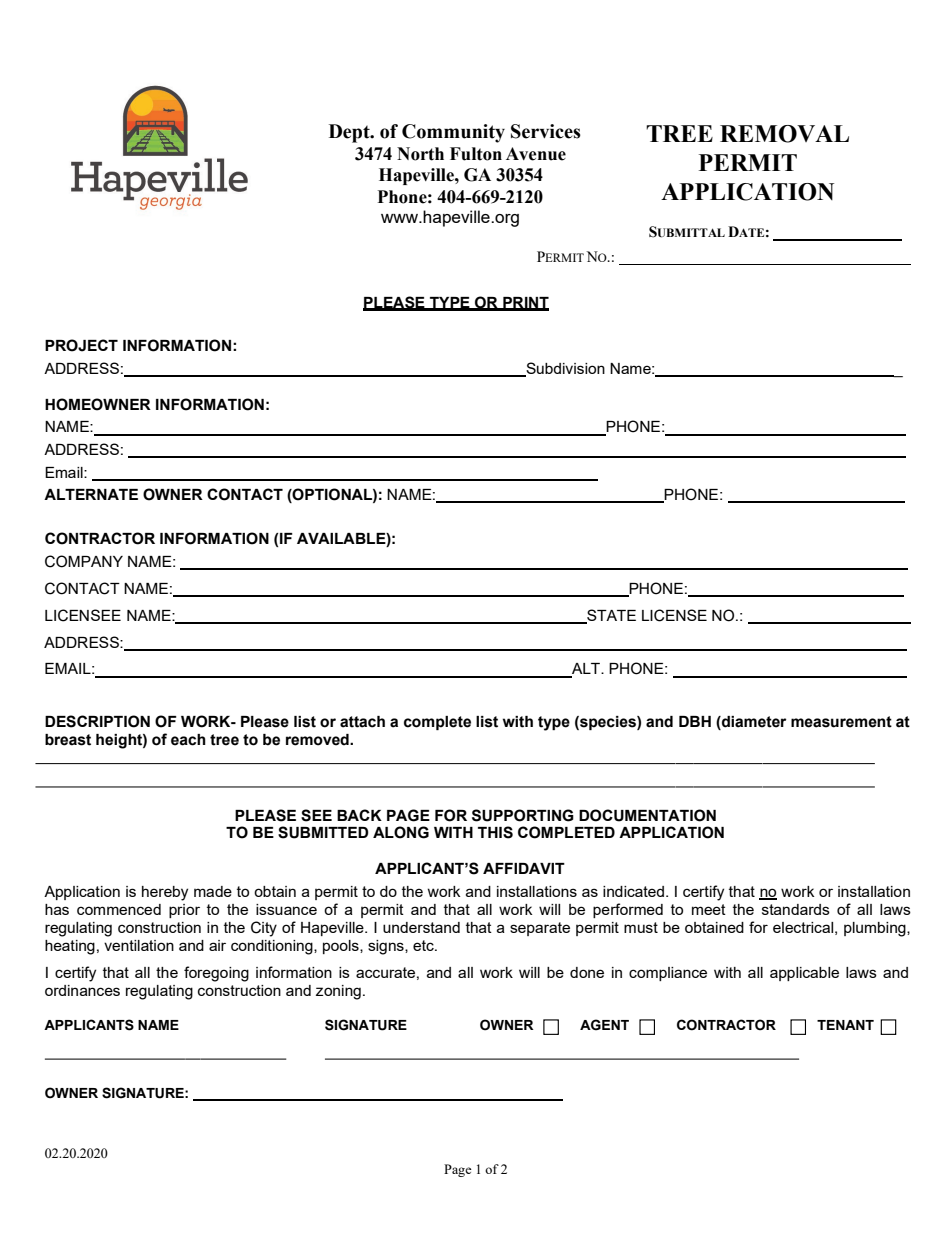  What do you see at coordinates (91, 494) in the screenshot?
I see `ALTERNATE` at bounding box center [91, 494].
